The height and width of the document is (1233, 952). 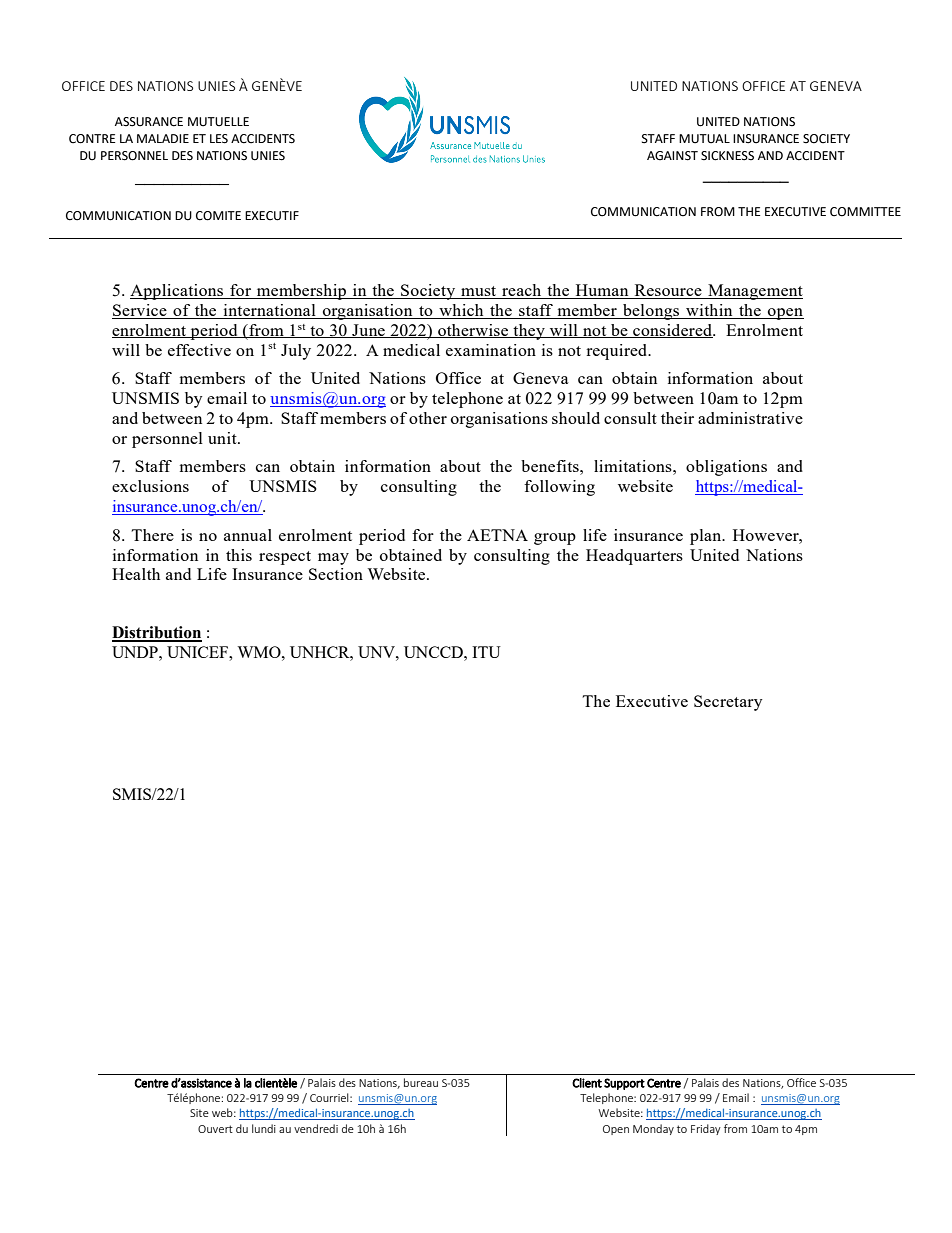 What do you see at coordinates (264, 1128) in the document?
I see `lundi` at bounding box center [264, 1128].
